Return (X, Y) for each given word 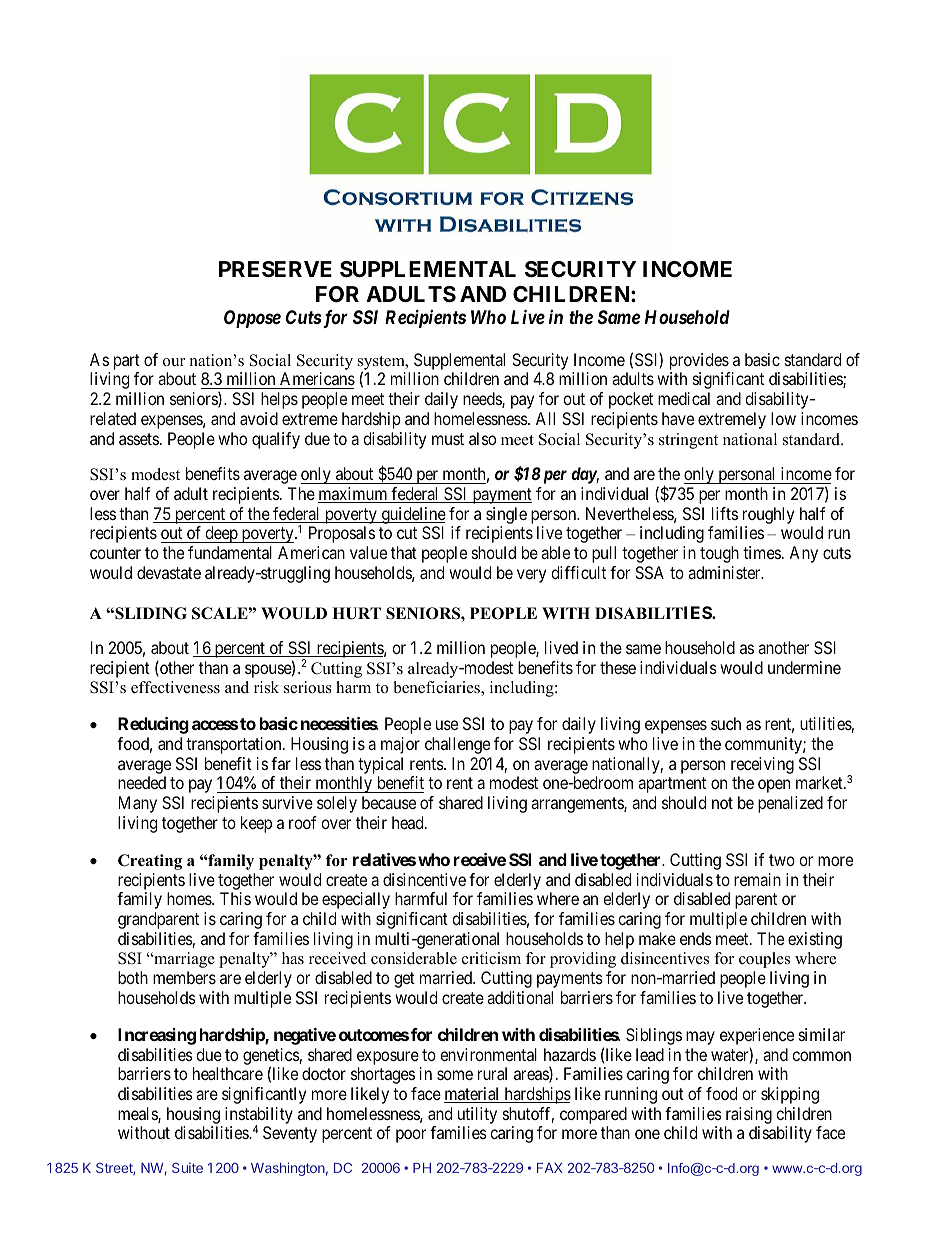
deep (221, 534)
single (506, 515)
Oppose (252, 319)
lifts (725, 513)
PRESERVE (275, 269)
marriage (183, 960)
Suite (187, 1167)
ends (696, 938)
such (726, 723)
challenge (457, 745)
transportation (235, 745)
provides (699, 361)
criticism (491, 958)
